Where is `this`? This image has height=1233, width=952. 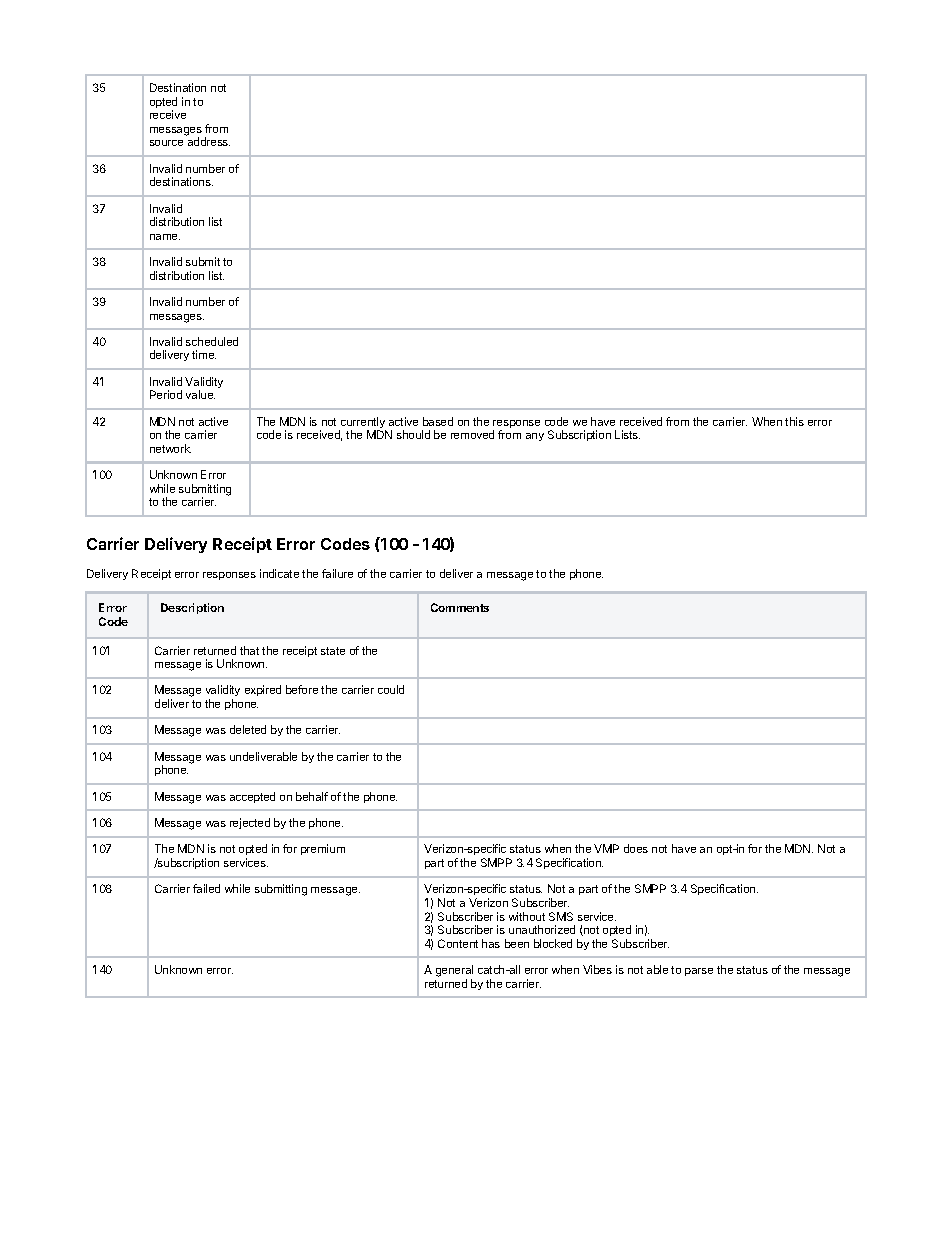 this is located at coordinates (794, 421).
